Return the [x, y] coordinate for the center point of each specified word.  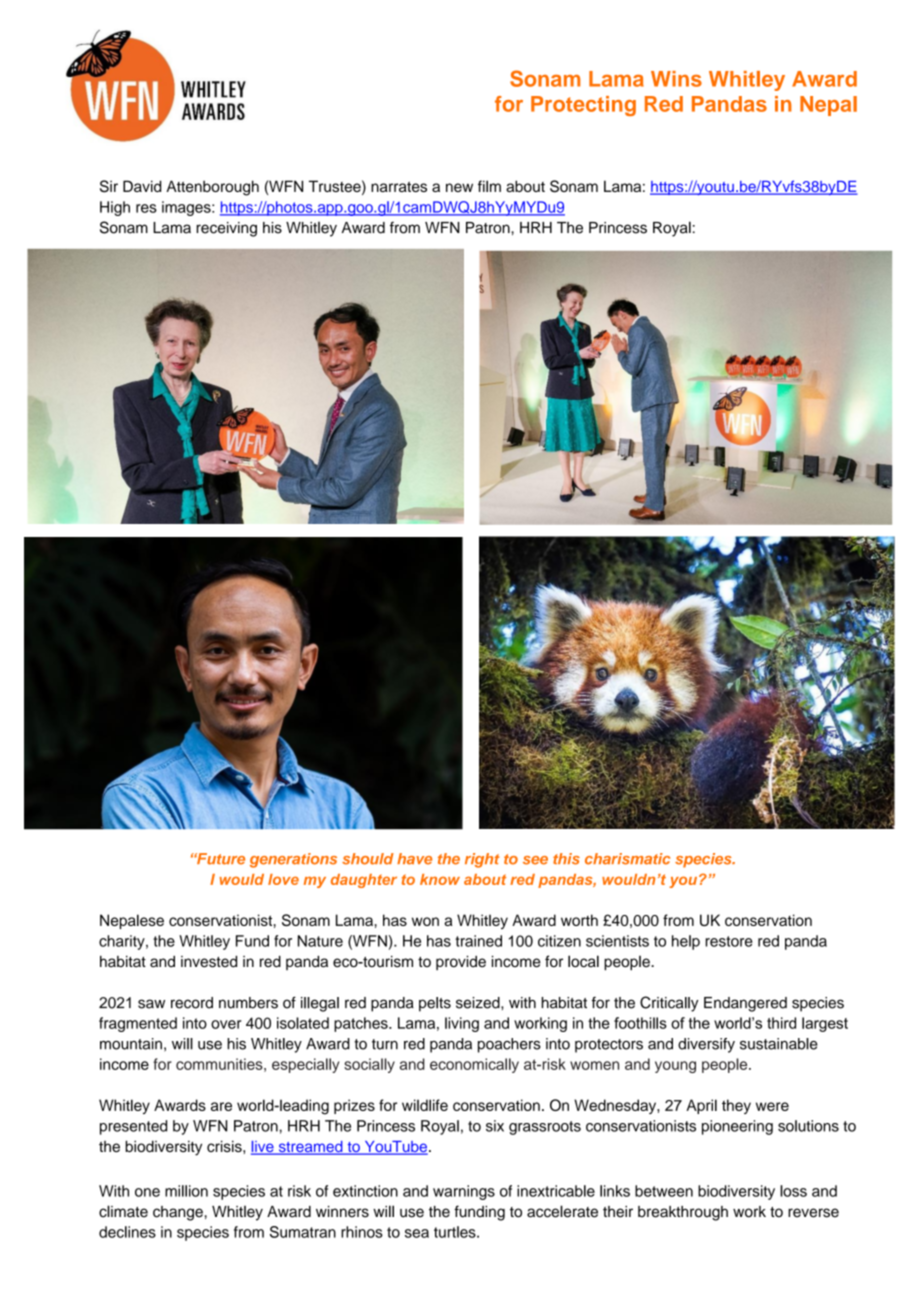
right [482, 860]
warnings [464, 1192]
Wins [676, 79]
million [186, 1191]
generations [293, 860]
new [459, 187]
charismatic [627, 859]
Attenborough [212, 188]
